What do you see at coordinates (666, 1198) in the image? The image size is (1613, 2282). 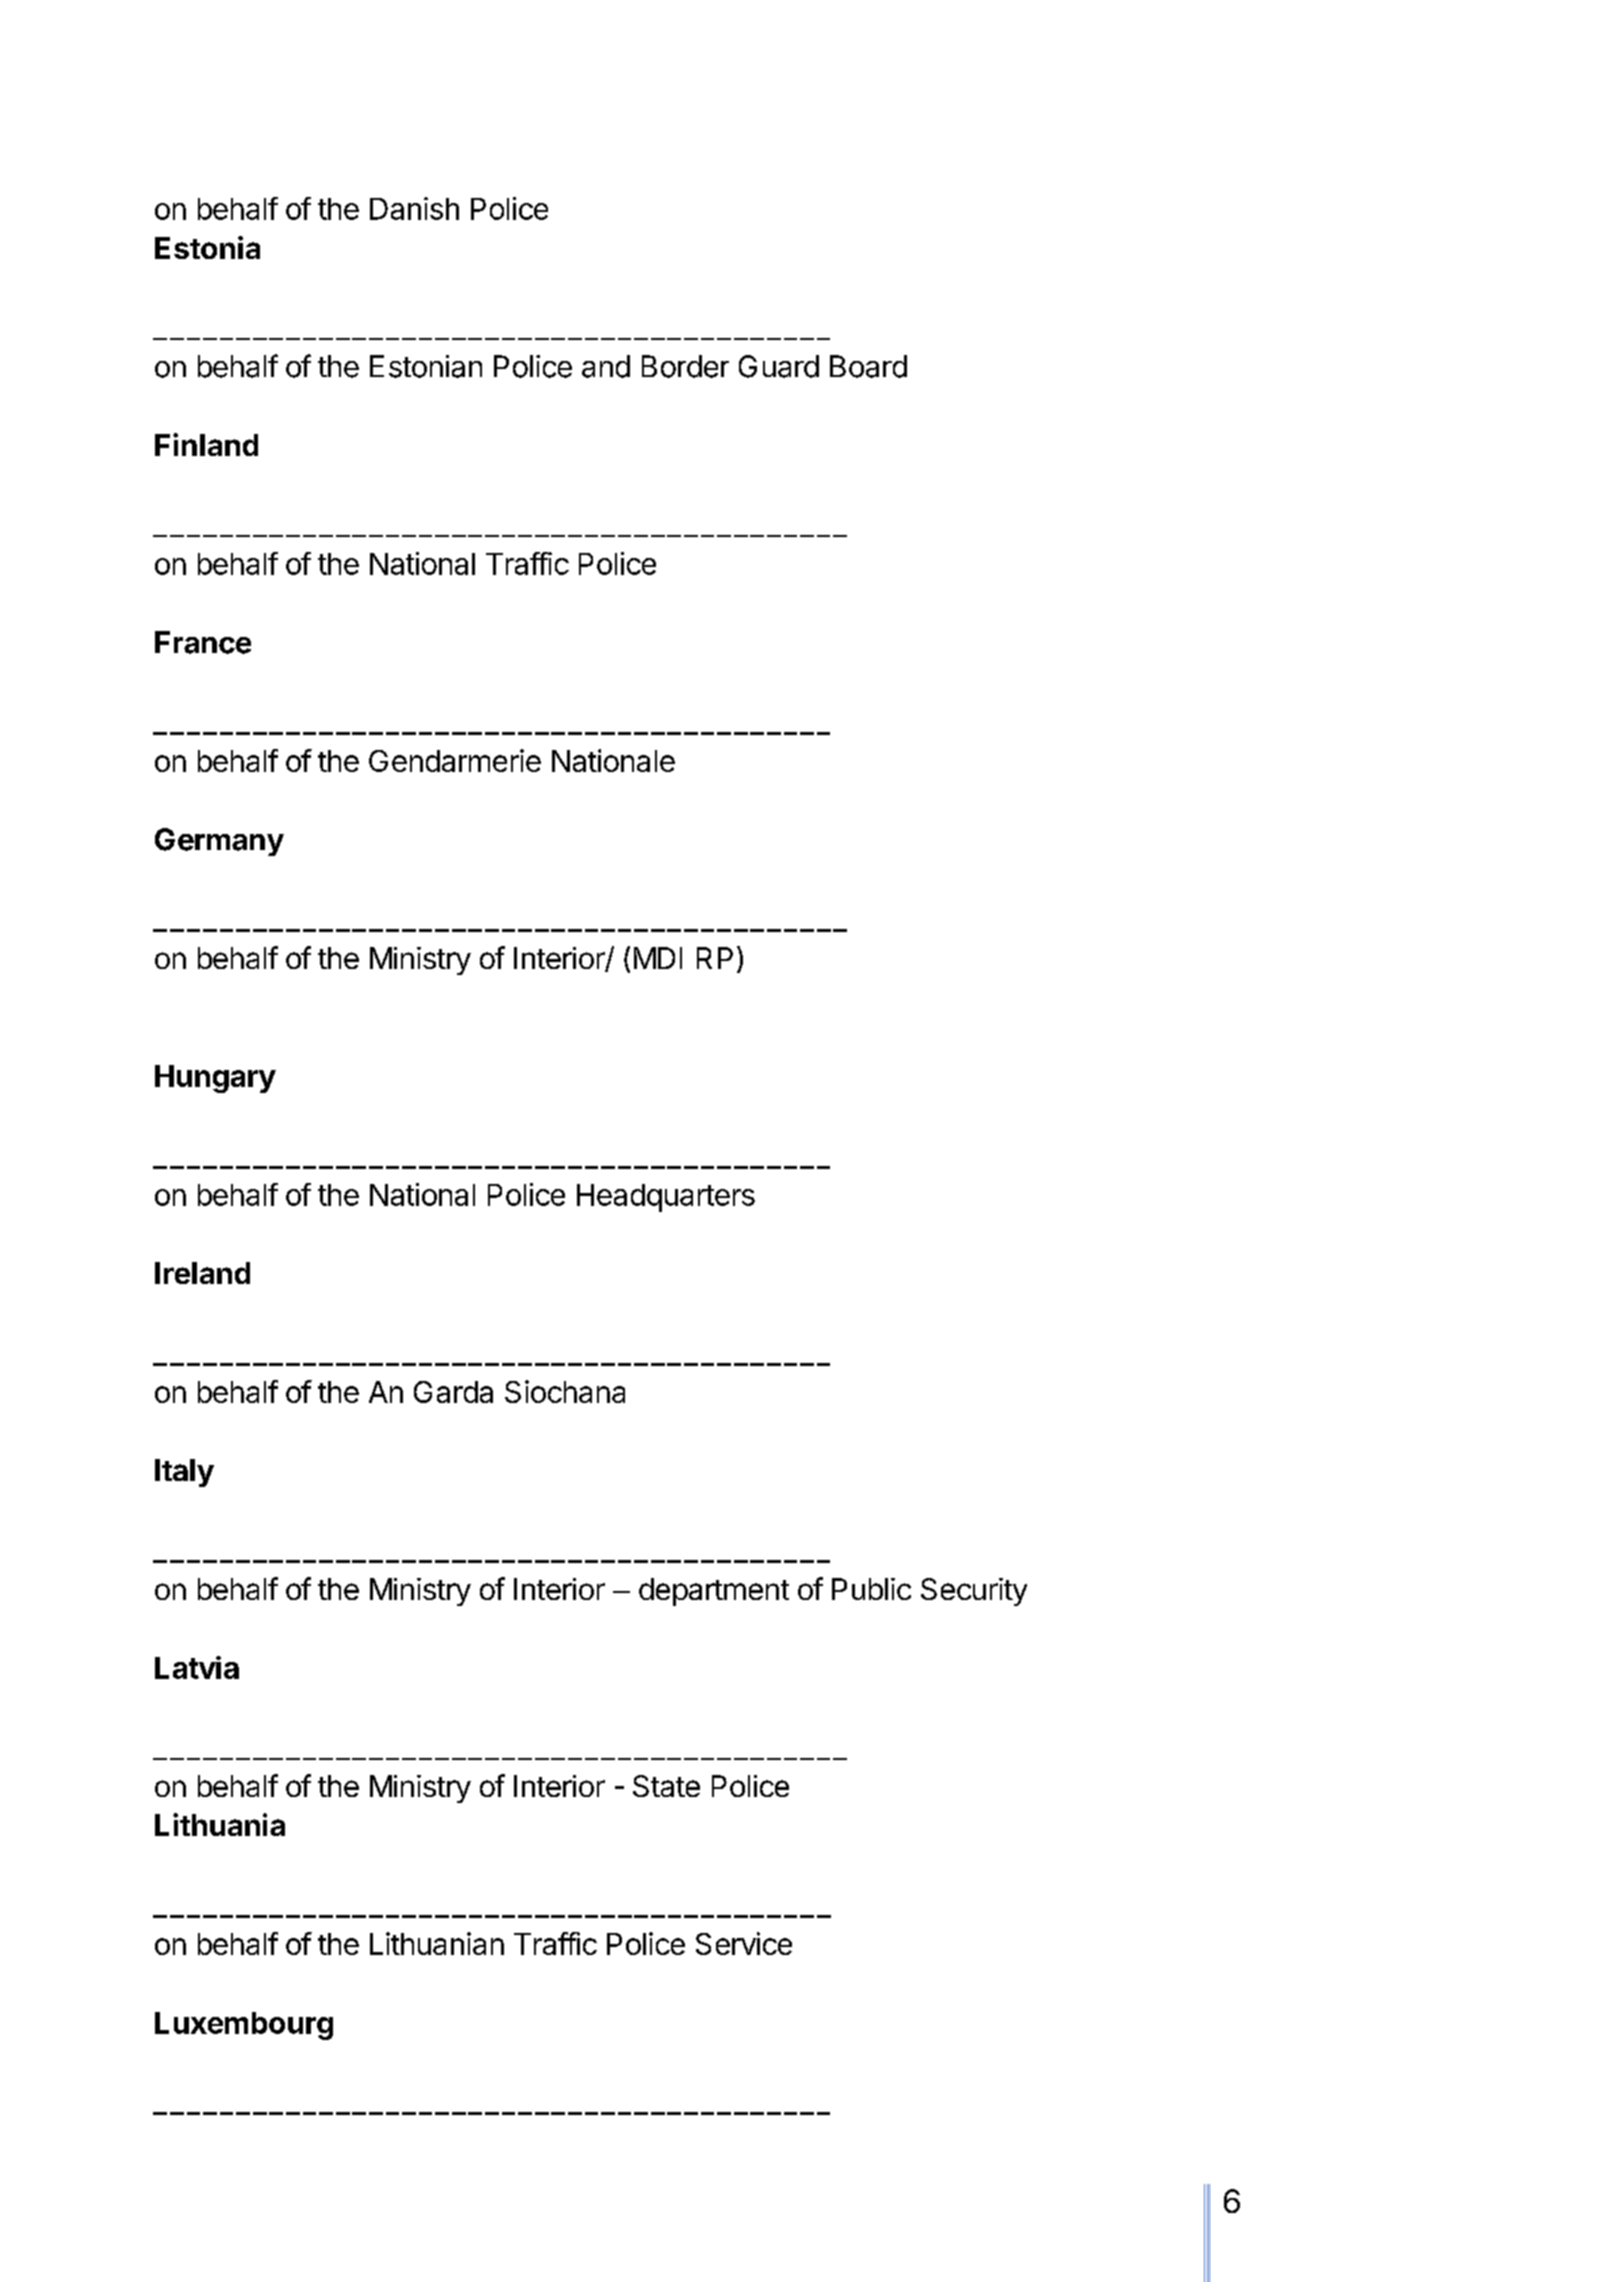 I see `Headquarters` at bounding box center [666, 1198].
